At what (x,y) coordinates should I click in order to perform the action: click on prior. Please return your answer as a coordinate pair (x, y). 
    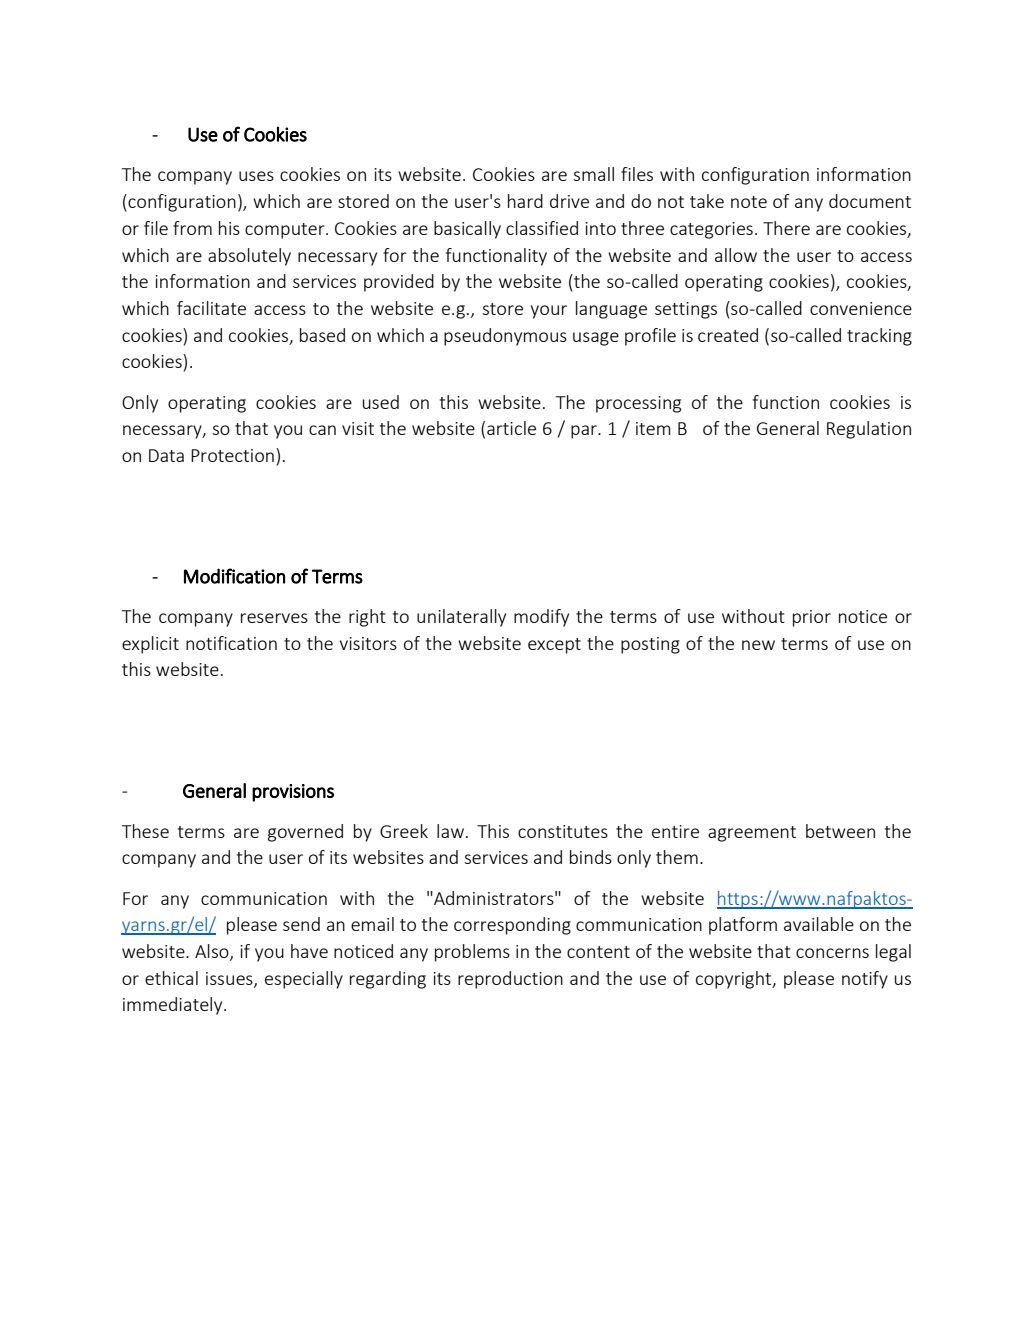
    Looking at the image, I should click on (812, 618).
